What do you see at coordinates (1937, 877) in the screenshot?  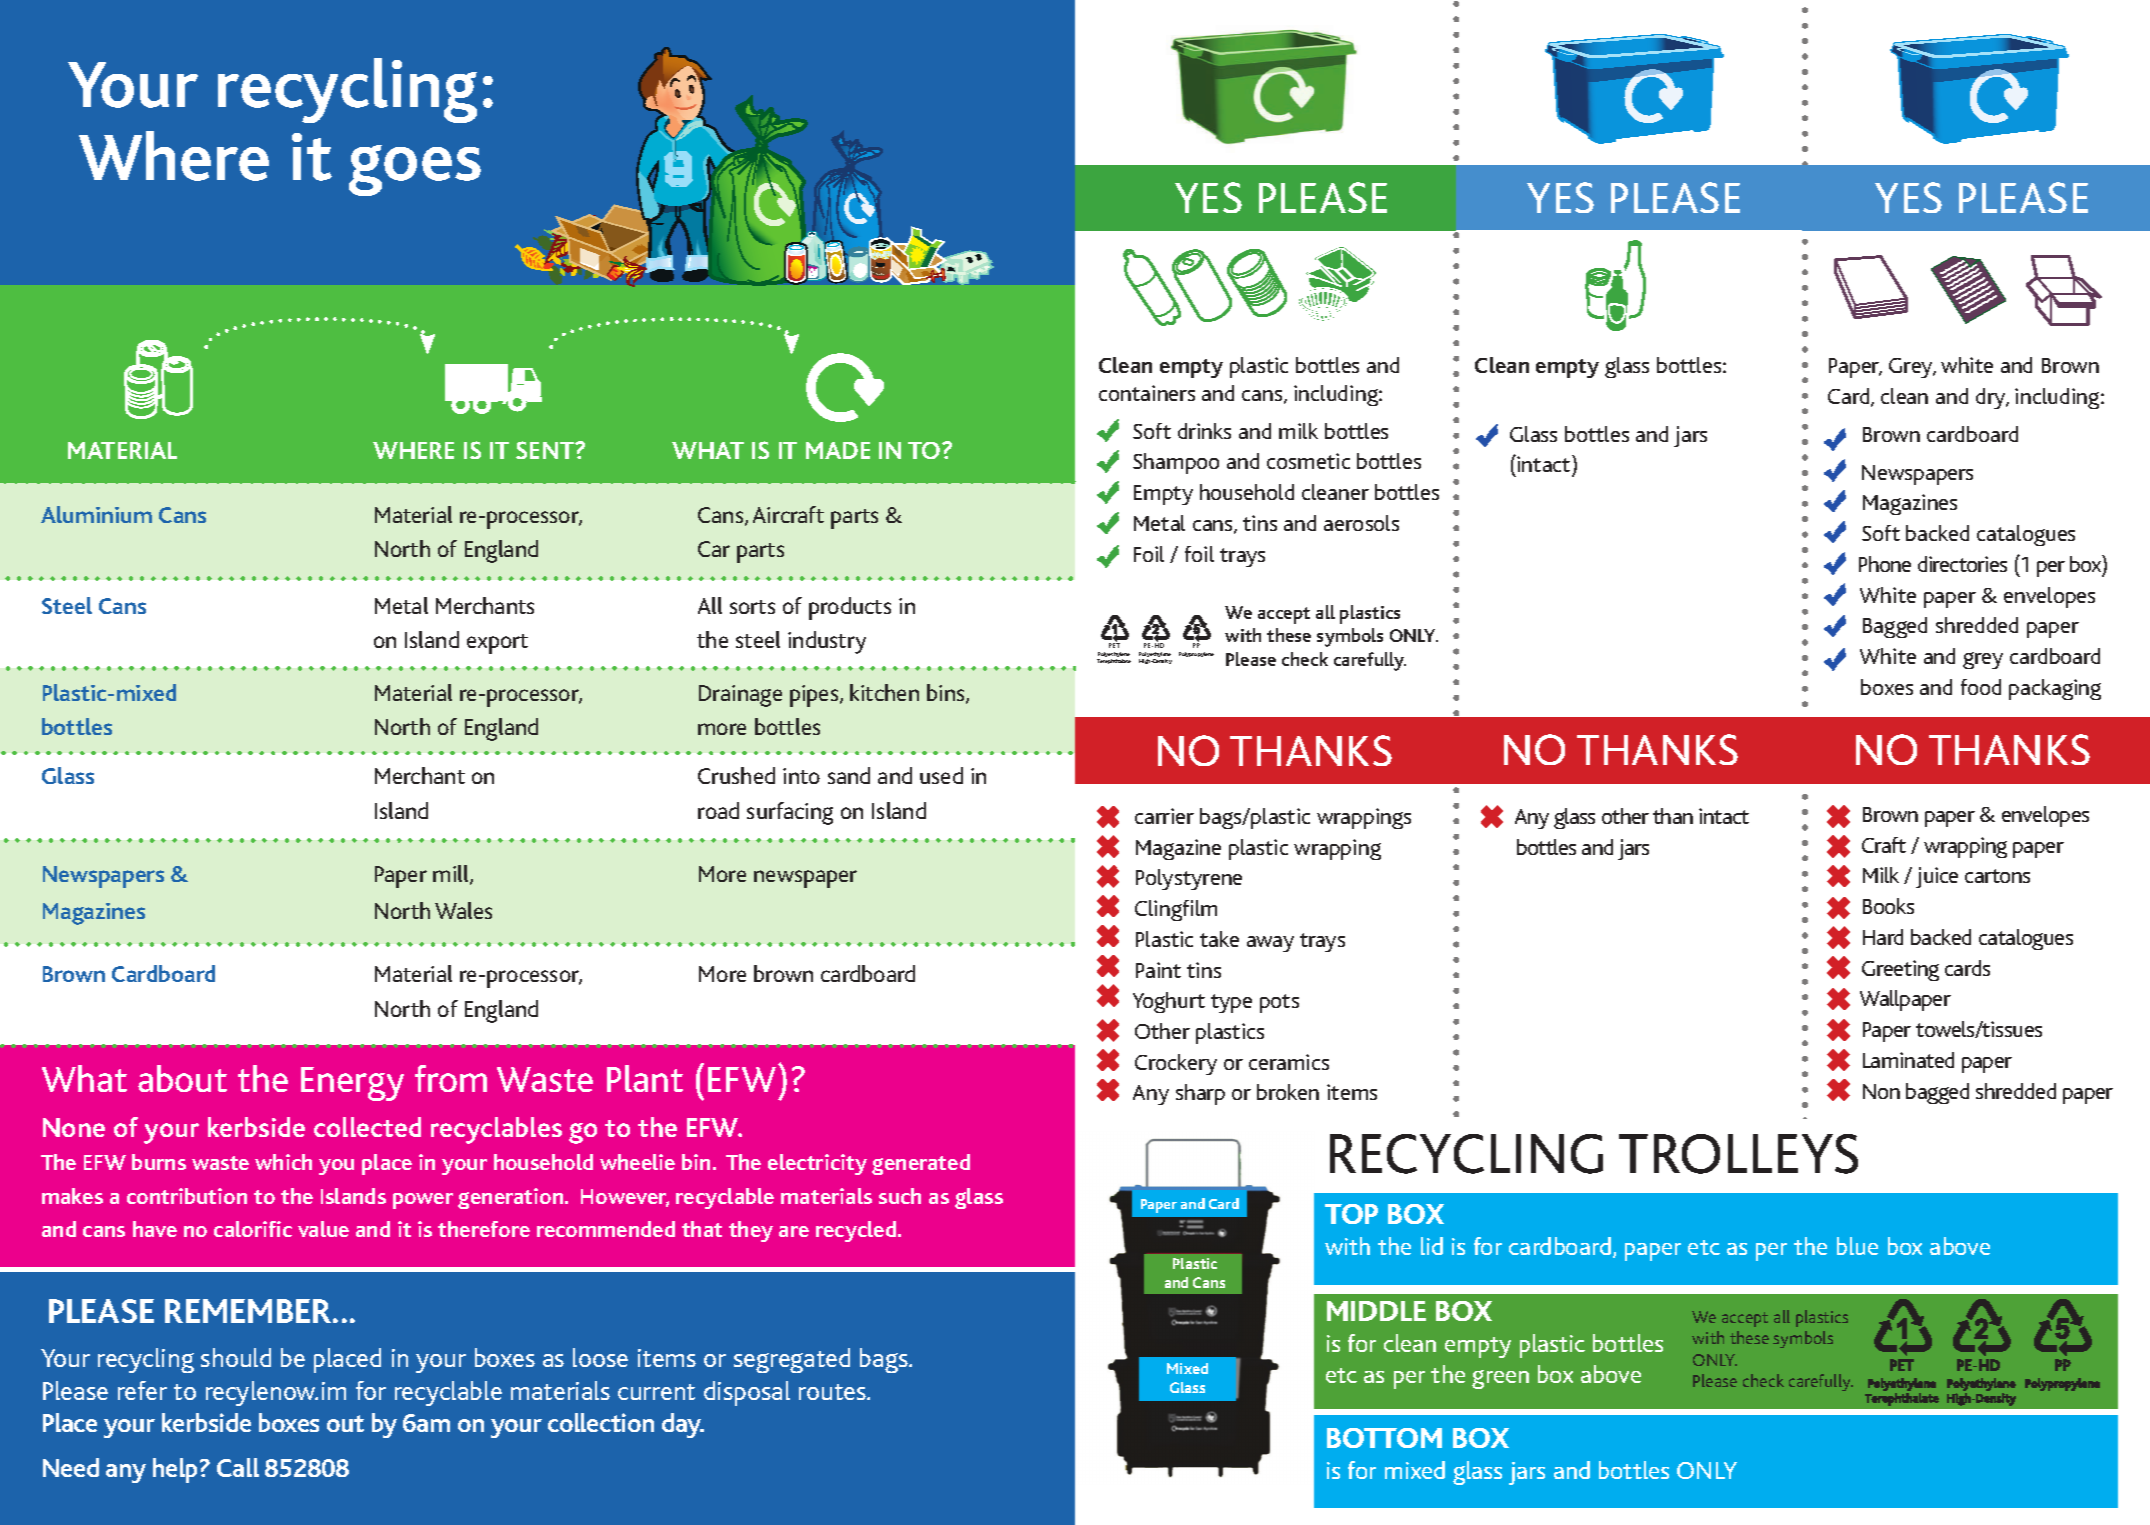 I see `juice` at bounding box center [1937, 877].
